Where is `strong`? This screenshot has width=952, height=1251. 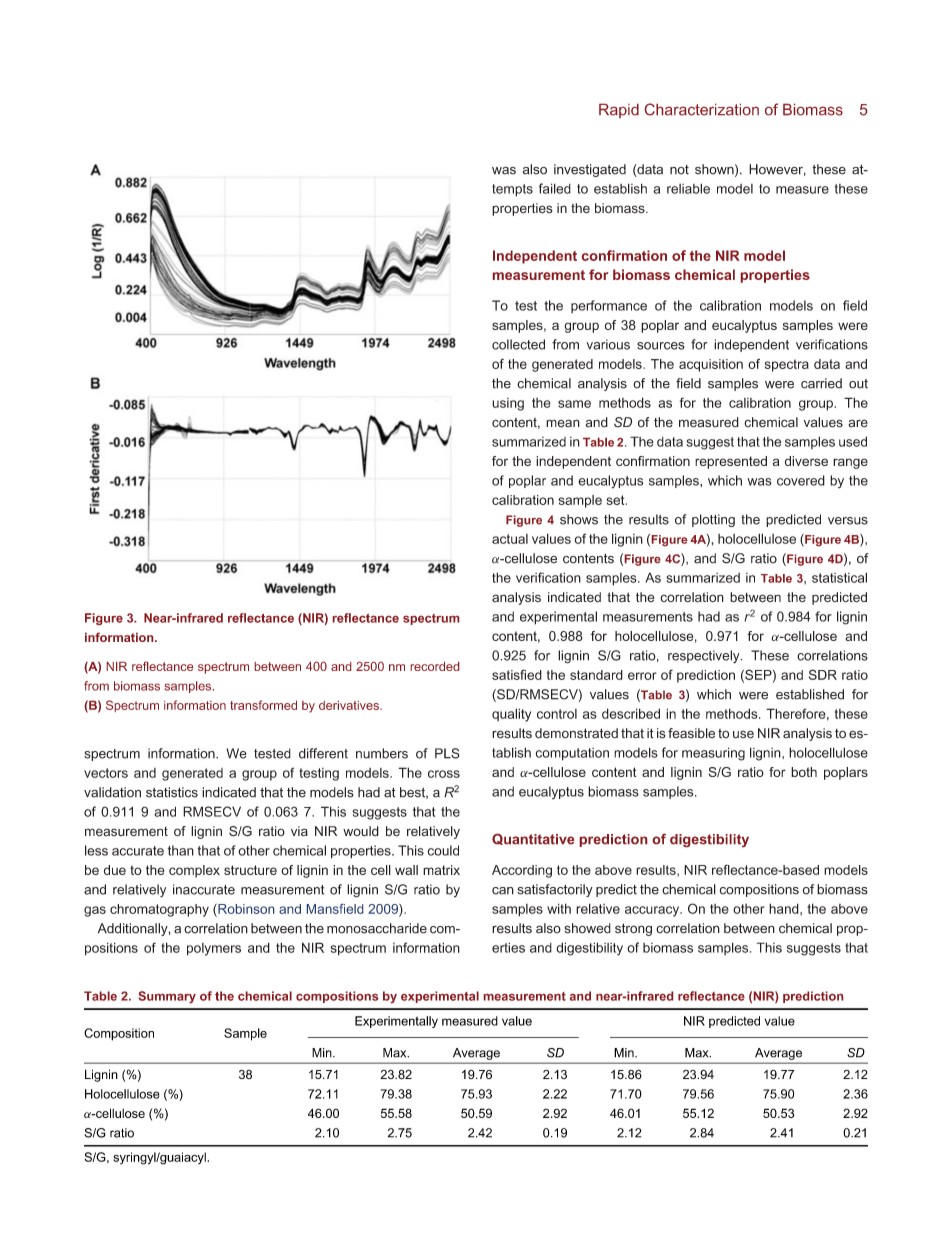
strong is located at coordinates (633, 929).
